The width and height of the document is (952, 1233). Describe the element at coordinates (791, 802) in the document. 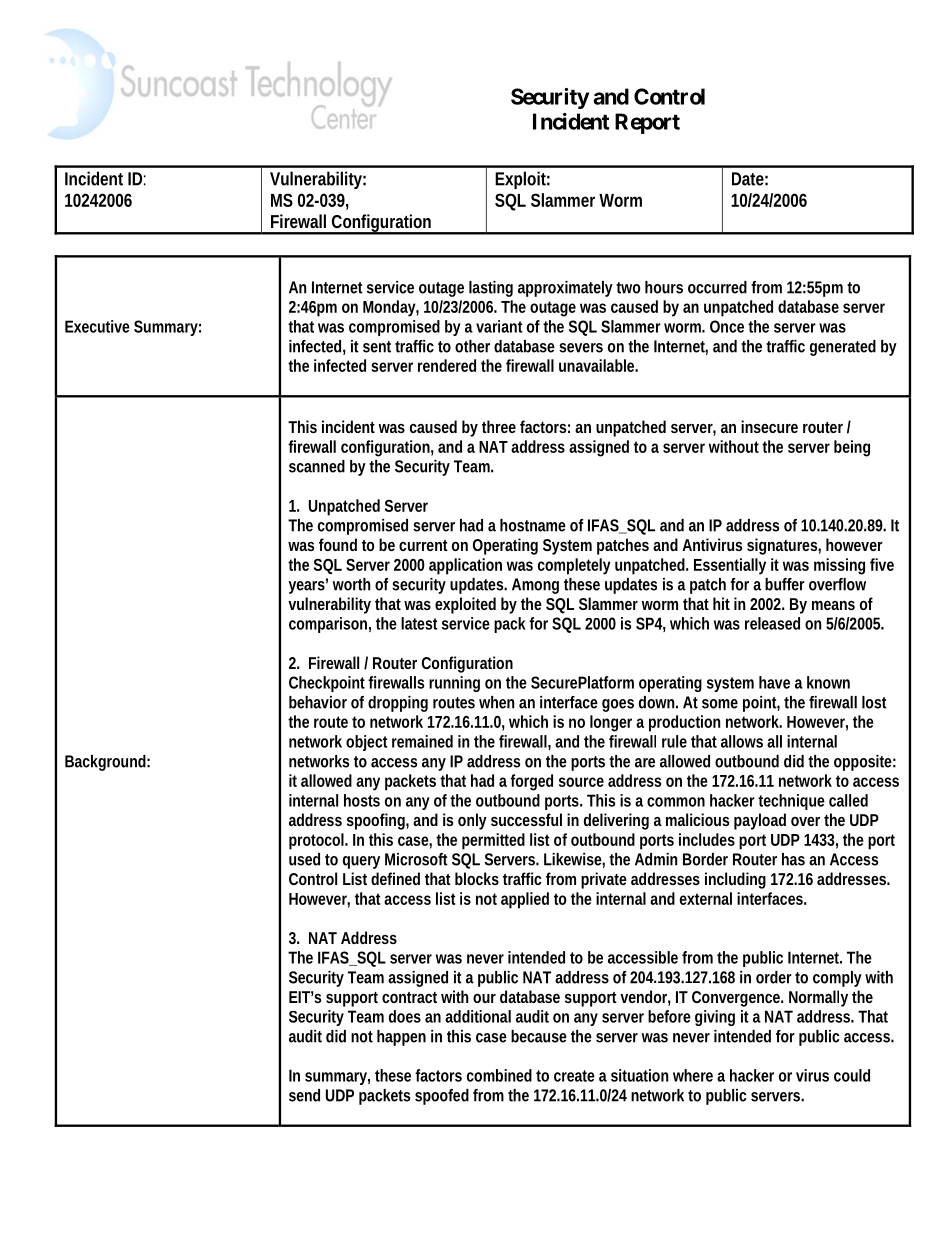

I see `technique` at that location.
